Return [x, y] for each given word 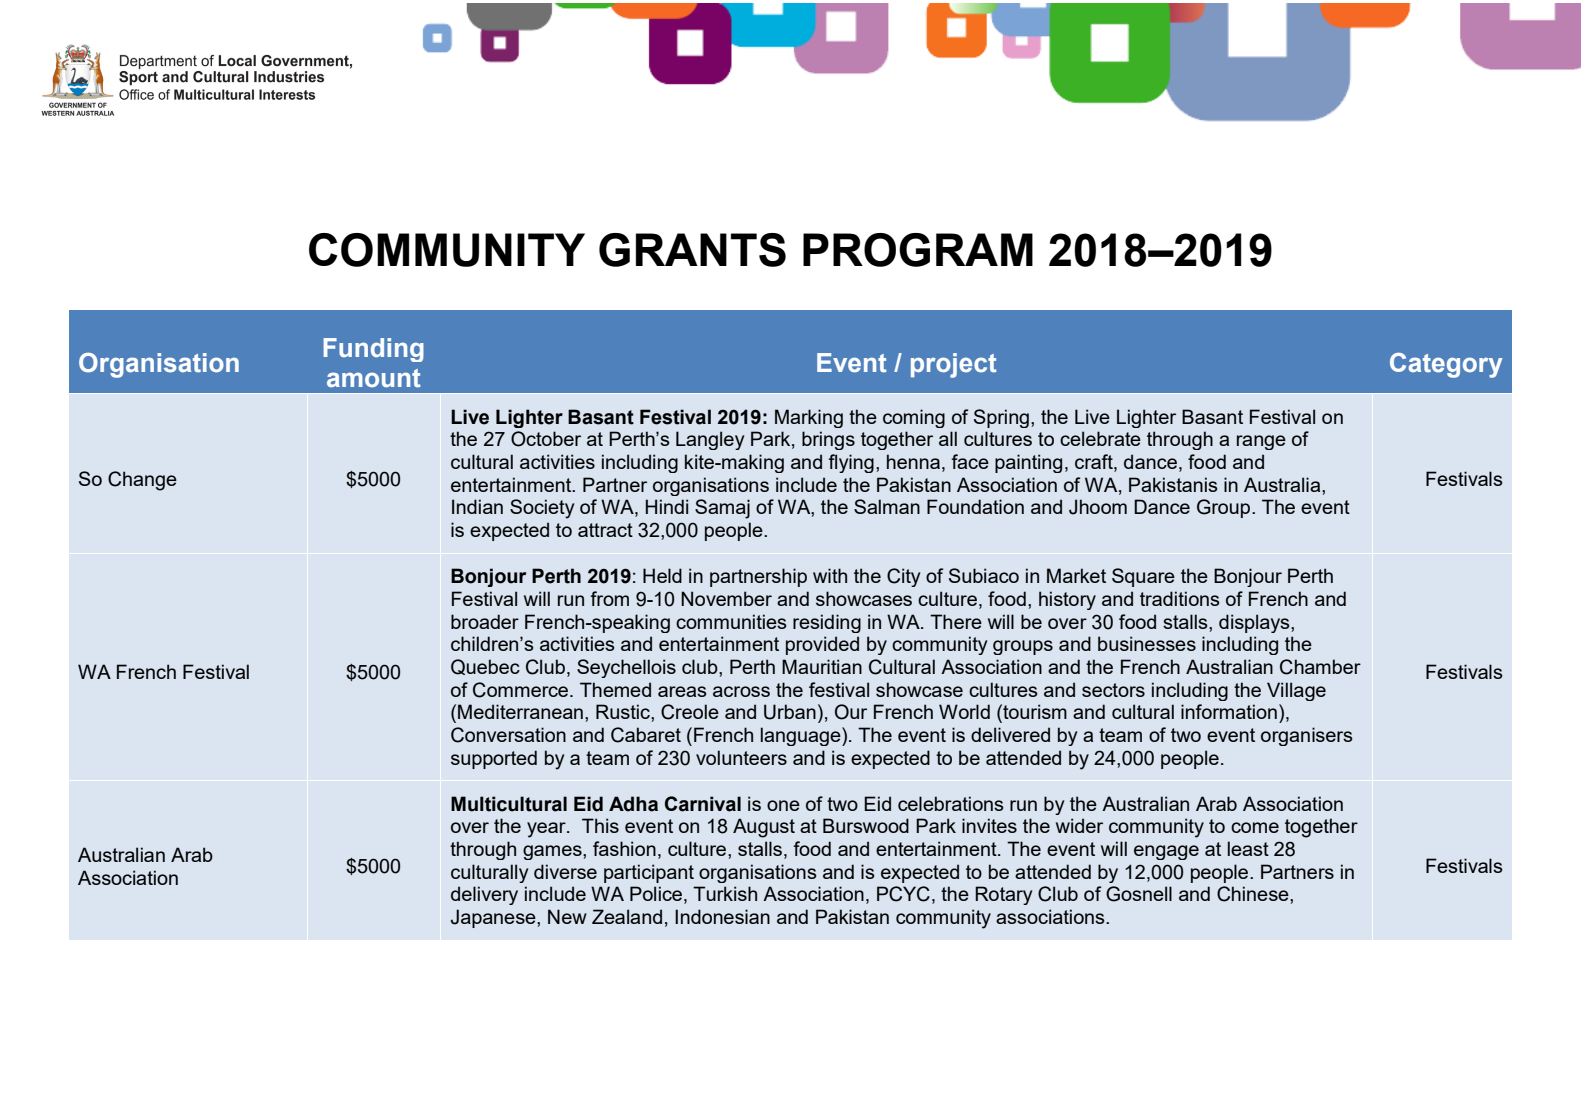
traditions [1180, 598]
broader [485, 621]
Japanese [494, 918]
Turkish [725, 893]
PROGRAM [918, 250]
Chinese [1254, 894]
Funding [373, 350]
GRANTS [692, 250]
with [830, 575]
